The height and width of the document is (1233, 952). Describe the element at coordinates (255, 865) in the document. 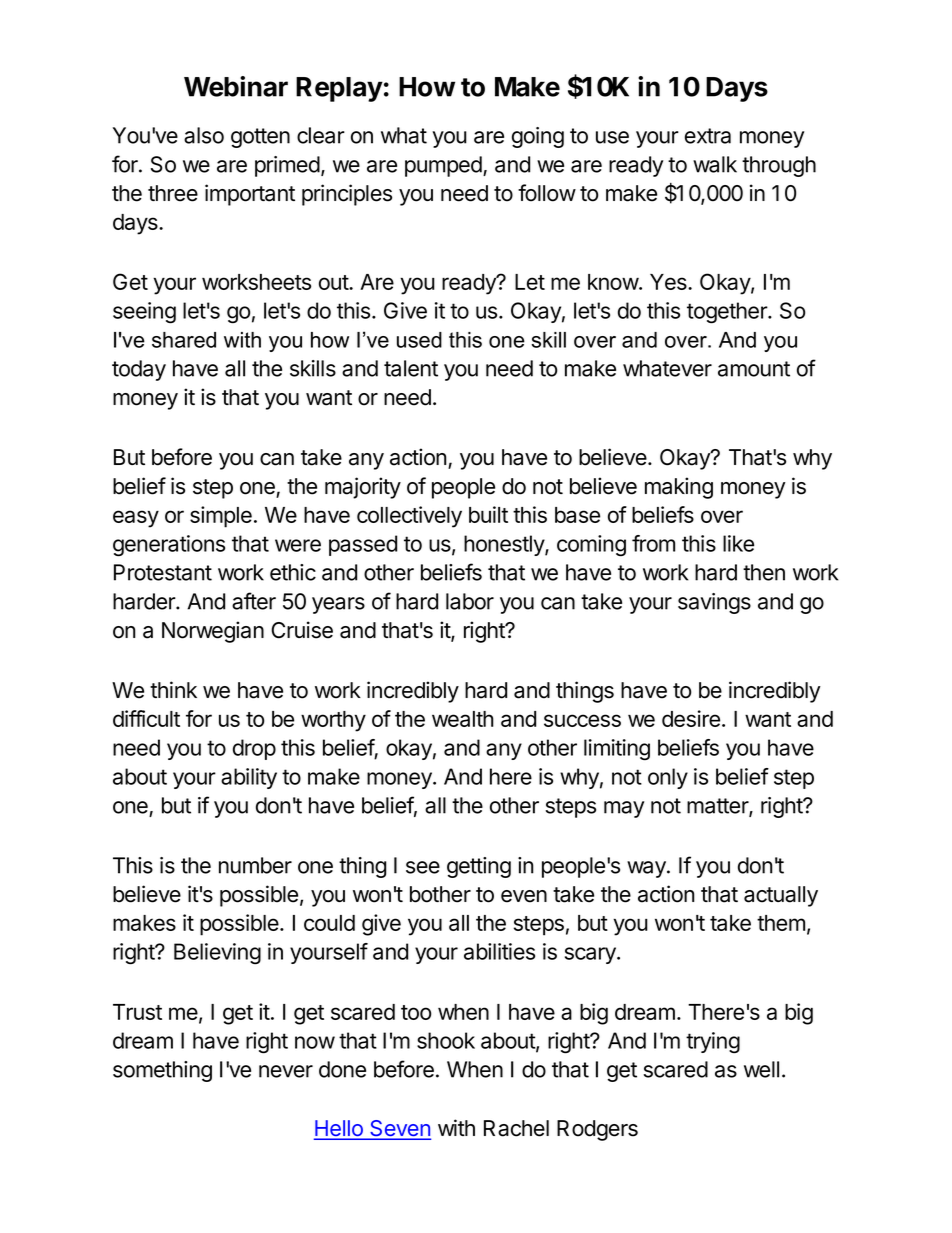

I see `number` at that location.
